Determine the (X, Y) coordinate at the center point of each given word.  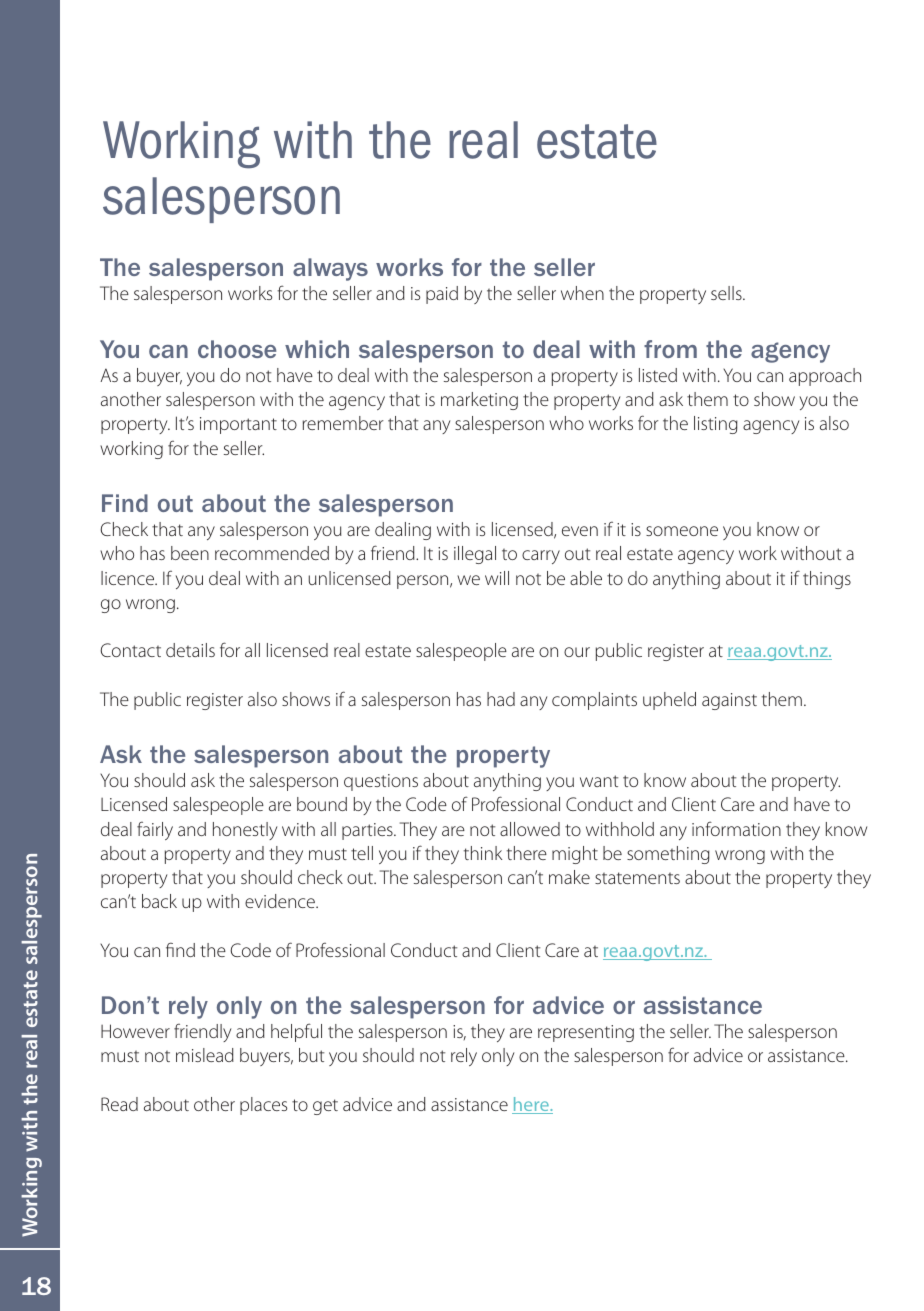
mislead (205, 1055)
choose (237, 349)
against (729, 701)
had (501, 699)
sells (727, 293)
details (190, 650)
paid (442, 295)
